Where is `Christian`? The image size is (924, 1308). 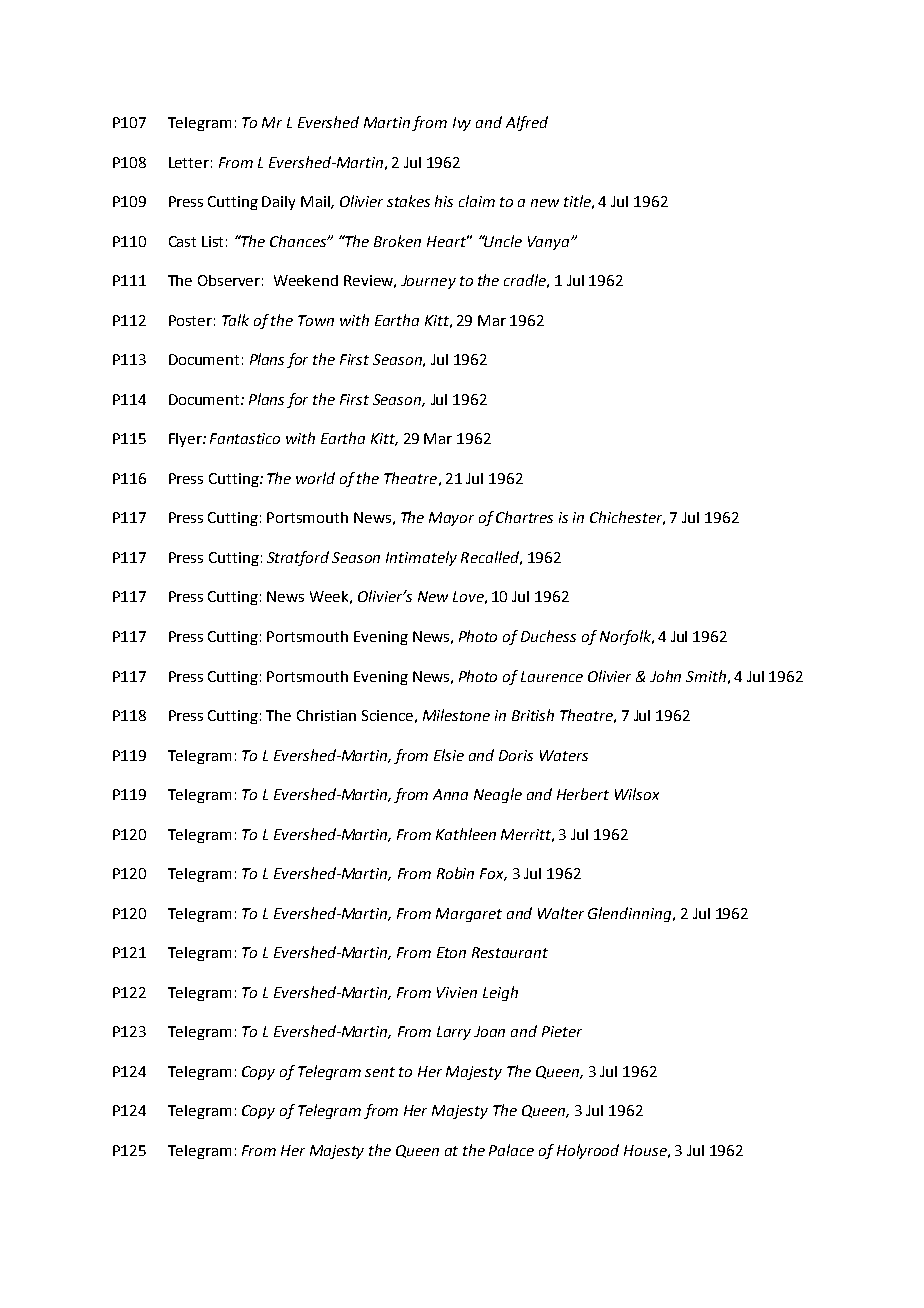
Christian is located at coordinates (326, 715).
